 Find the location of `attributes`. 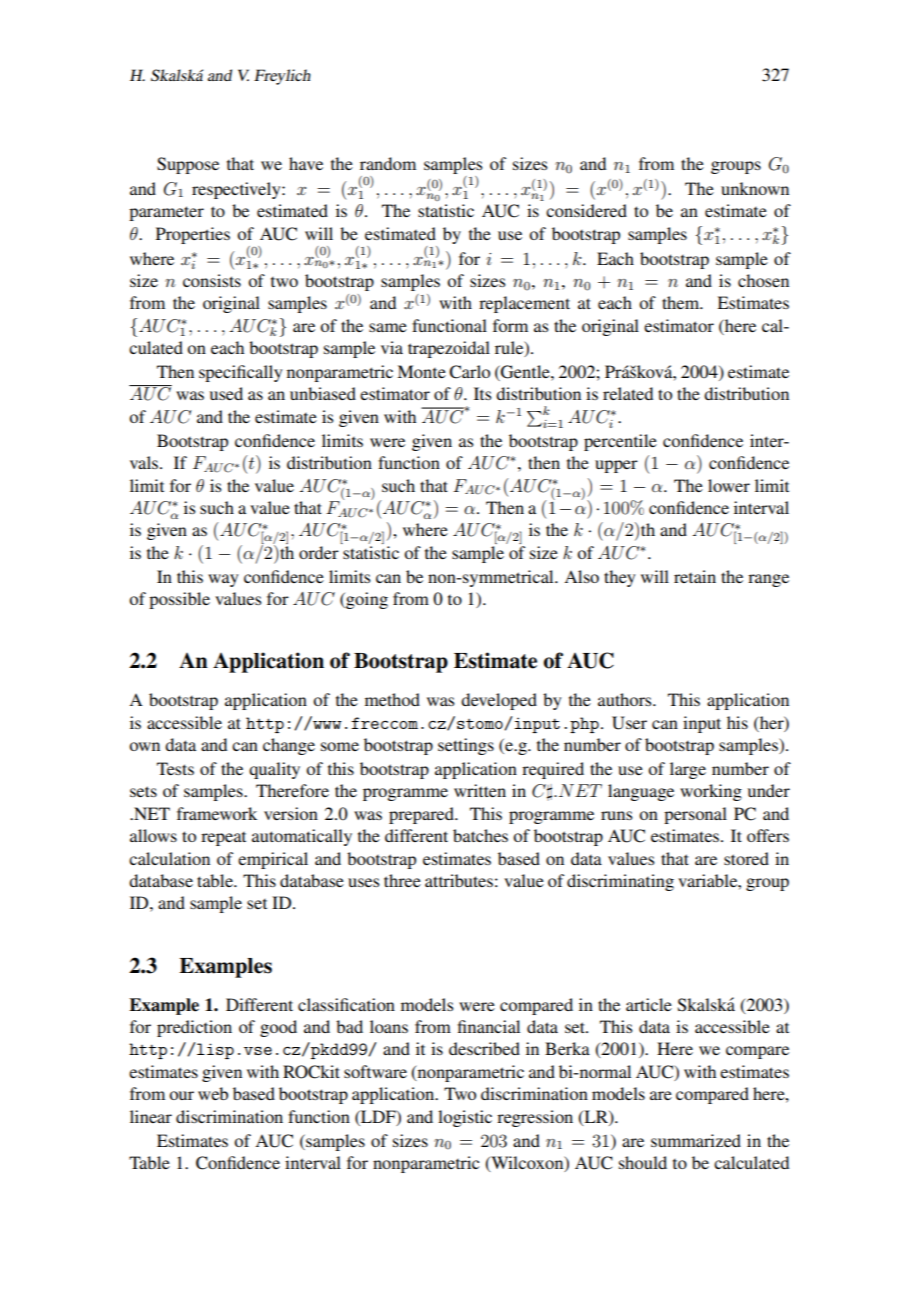

attributes is located at coordinates (459, 880).
